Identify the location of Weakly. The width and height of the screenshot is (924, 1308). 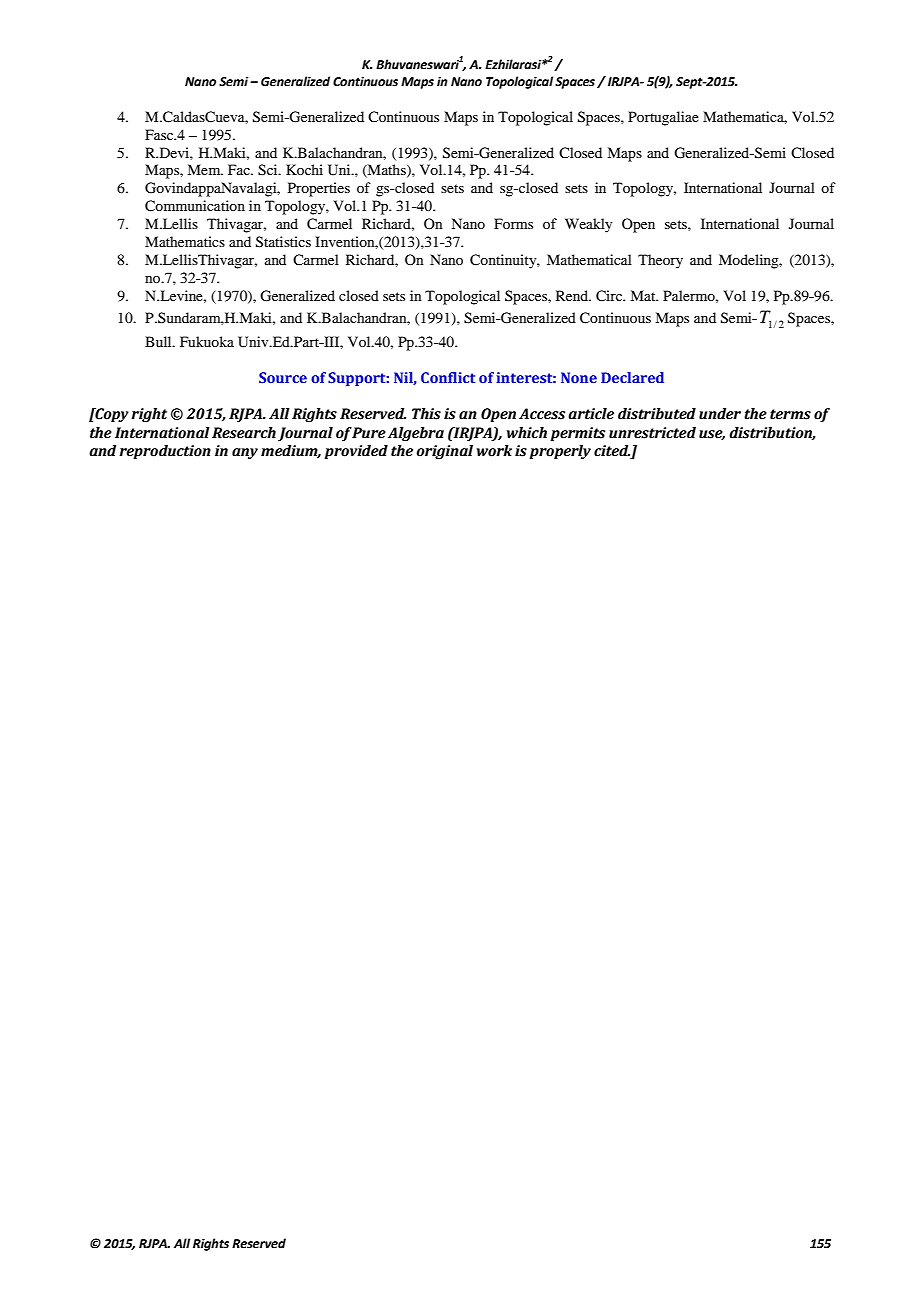
(588, 225).
